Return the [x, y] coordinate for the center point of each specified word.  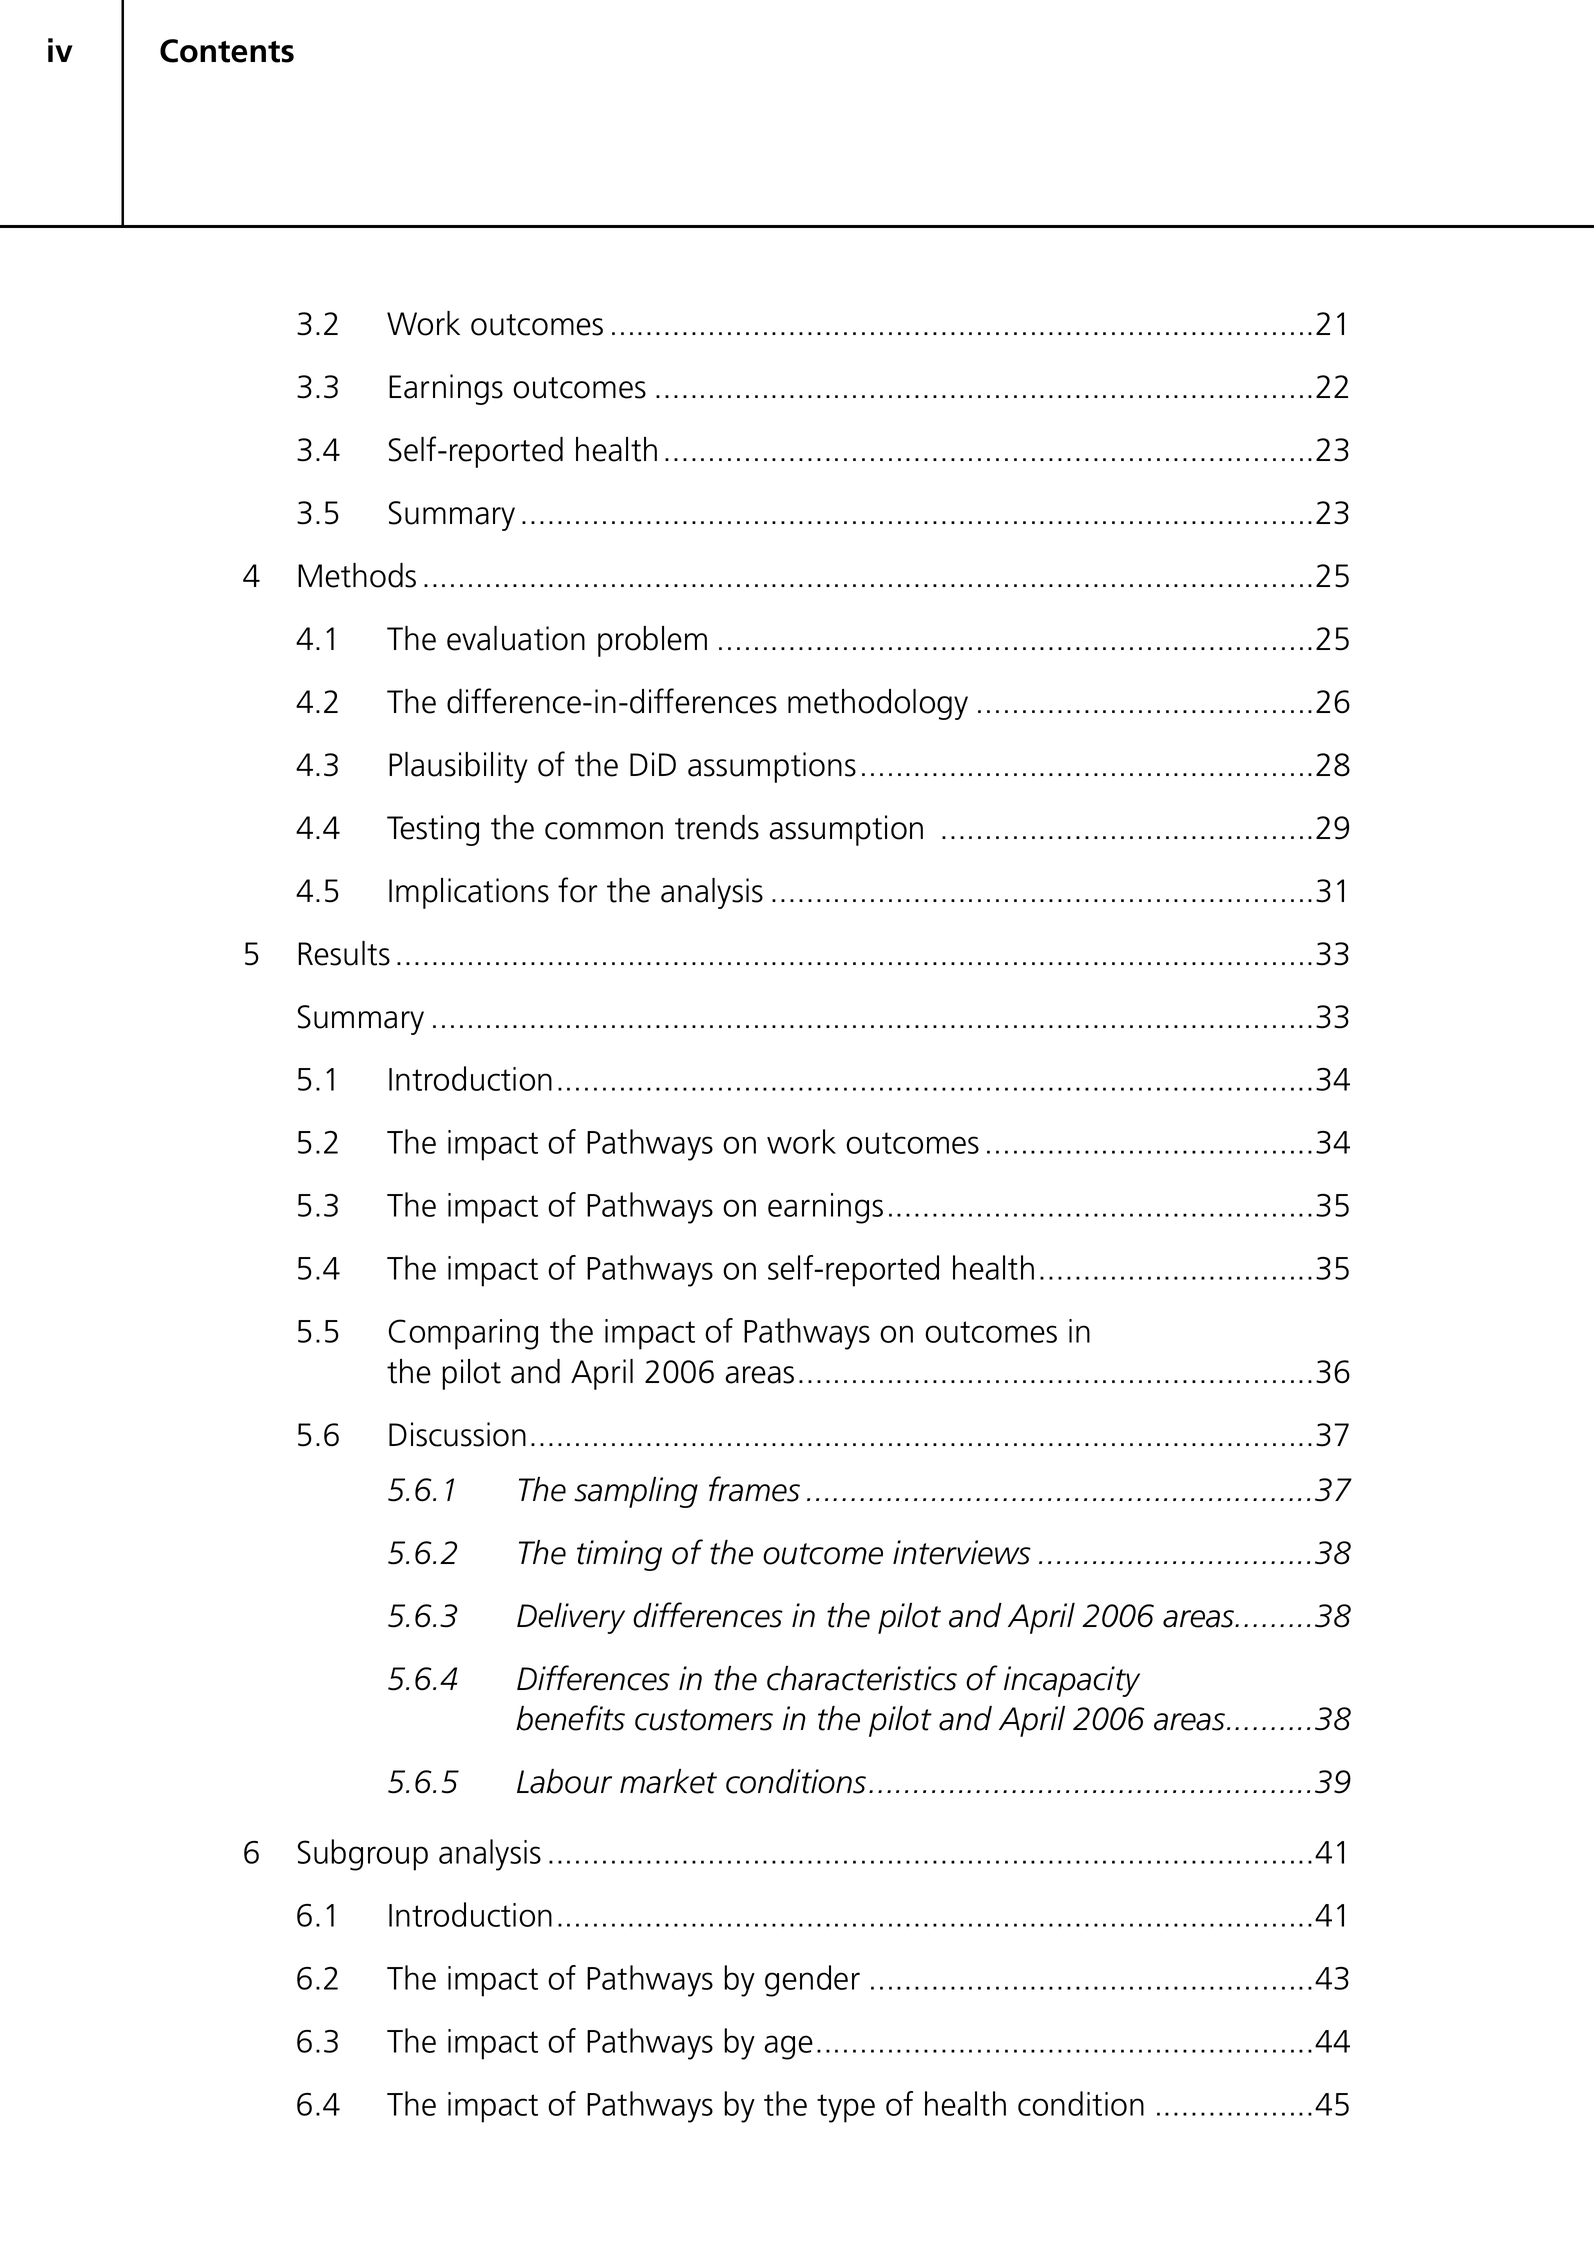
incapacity [1072, 1681]
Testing [433, 830]
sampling [636, 1492]
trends [717, 827]
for [577, 890]
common [604, 831]
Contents [227, 51]
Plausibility [458, 767]
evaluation [516, 638]
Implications [469, 893]
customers [704, 1720]
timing [619, 1555]
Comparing [463, 1334]
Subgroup [363, 1855]
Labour [564, 1781]
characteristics [862, 1678]
